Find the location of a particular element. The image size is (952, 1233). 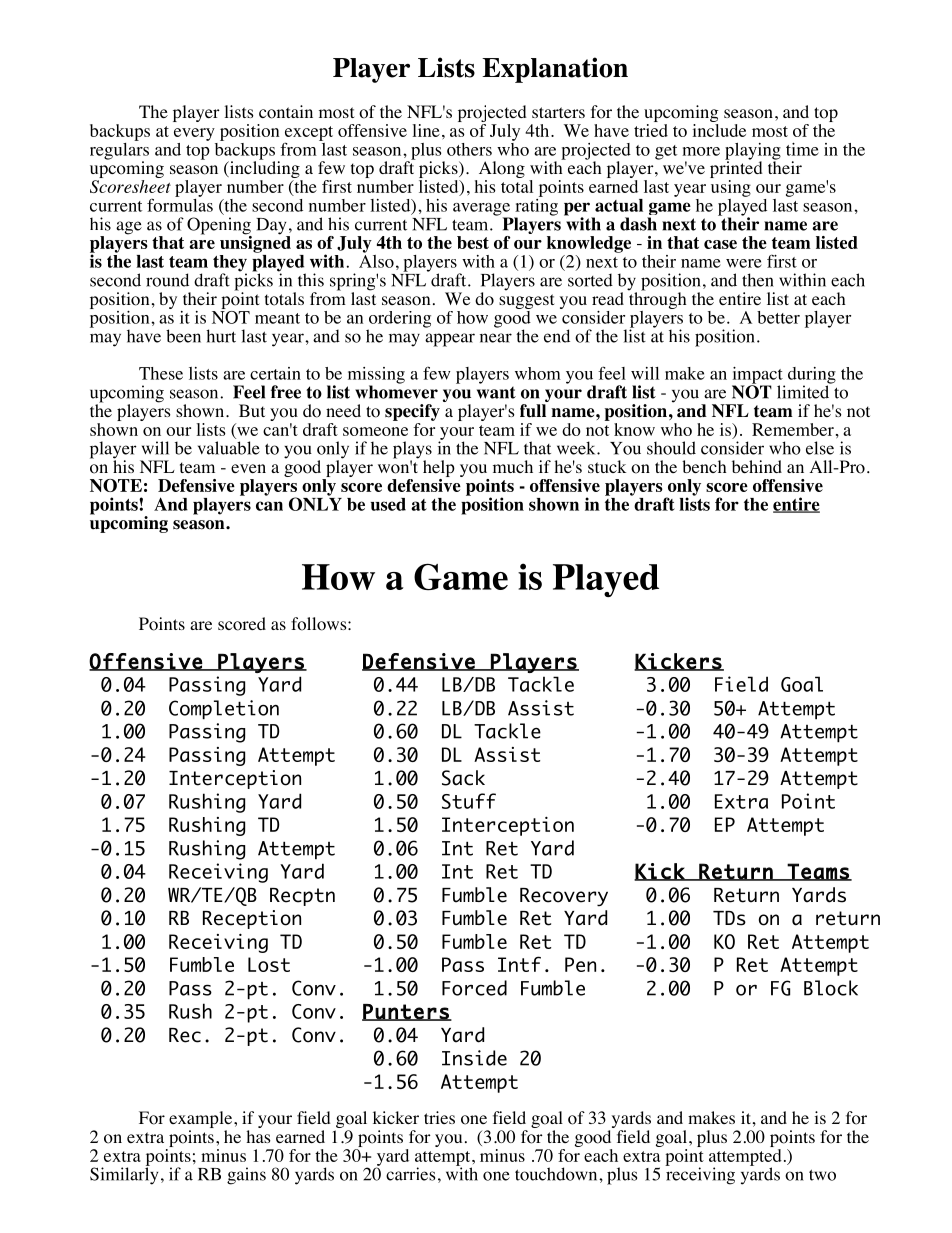

every is located at coordinates (194, 134).
